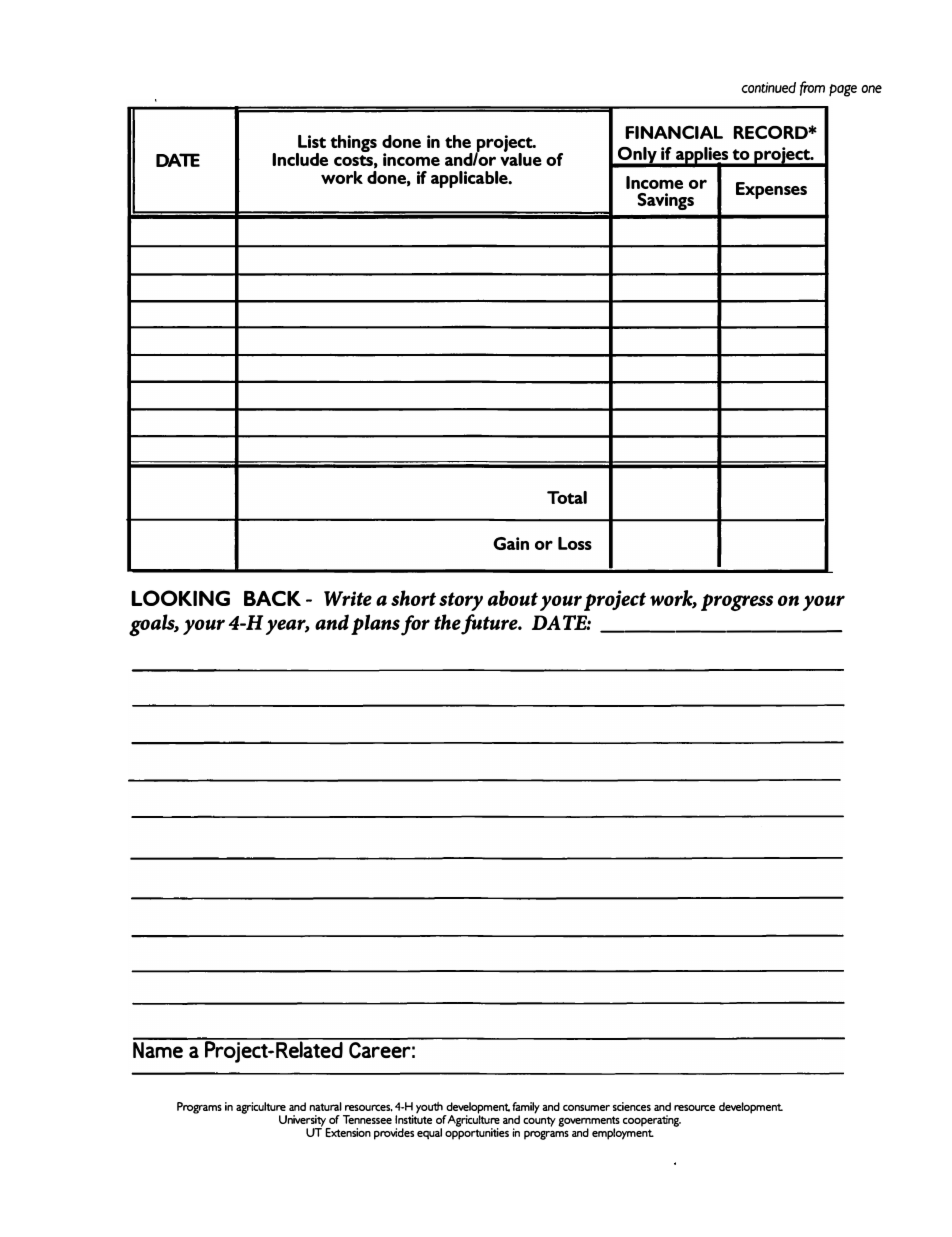  I want to click on Include, so click(300, 159).
